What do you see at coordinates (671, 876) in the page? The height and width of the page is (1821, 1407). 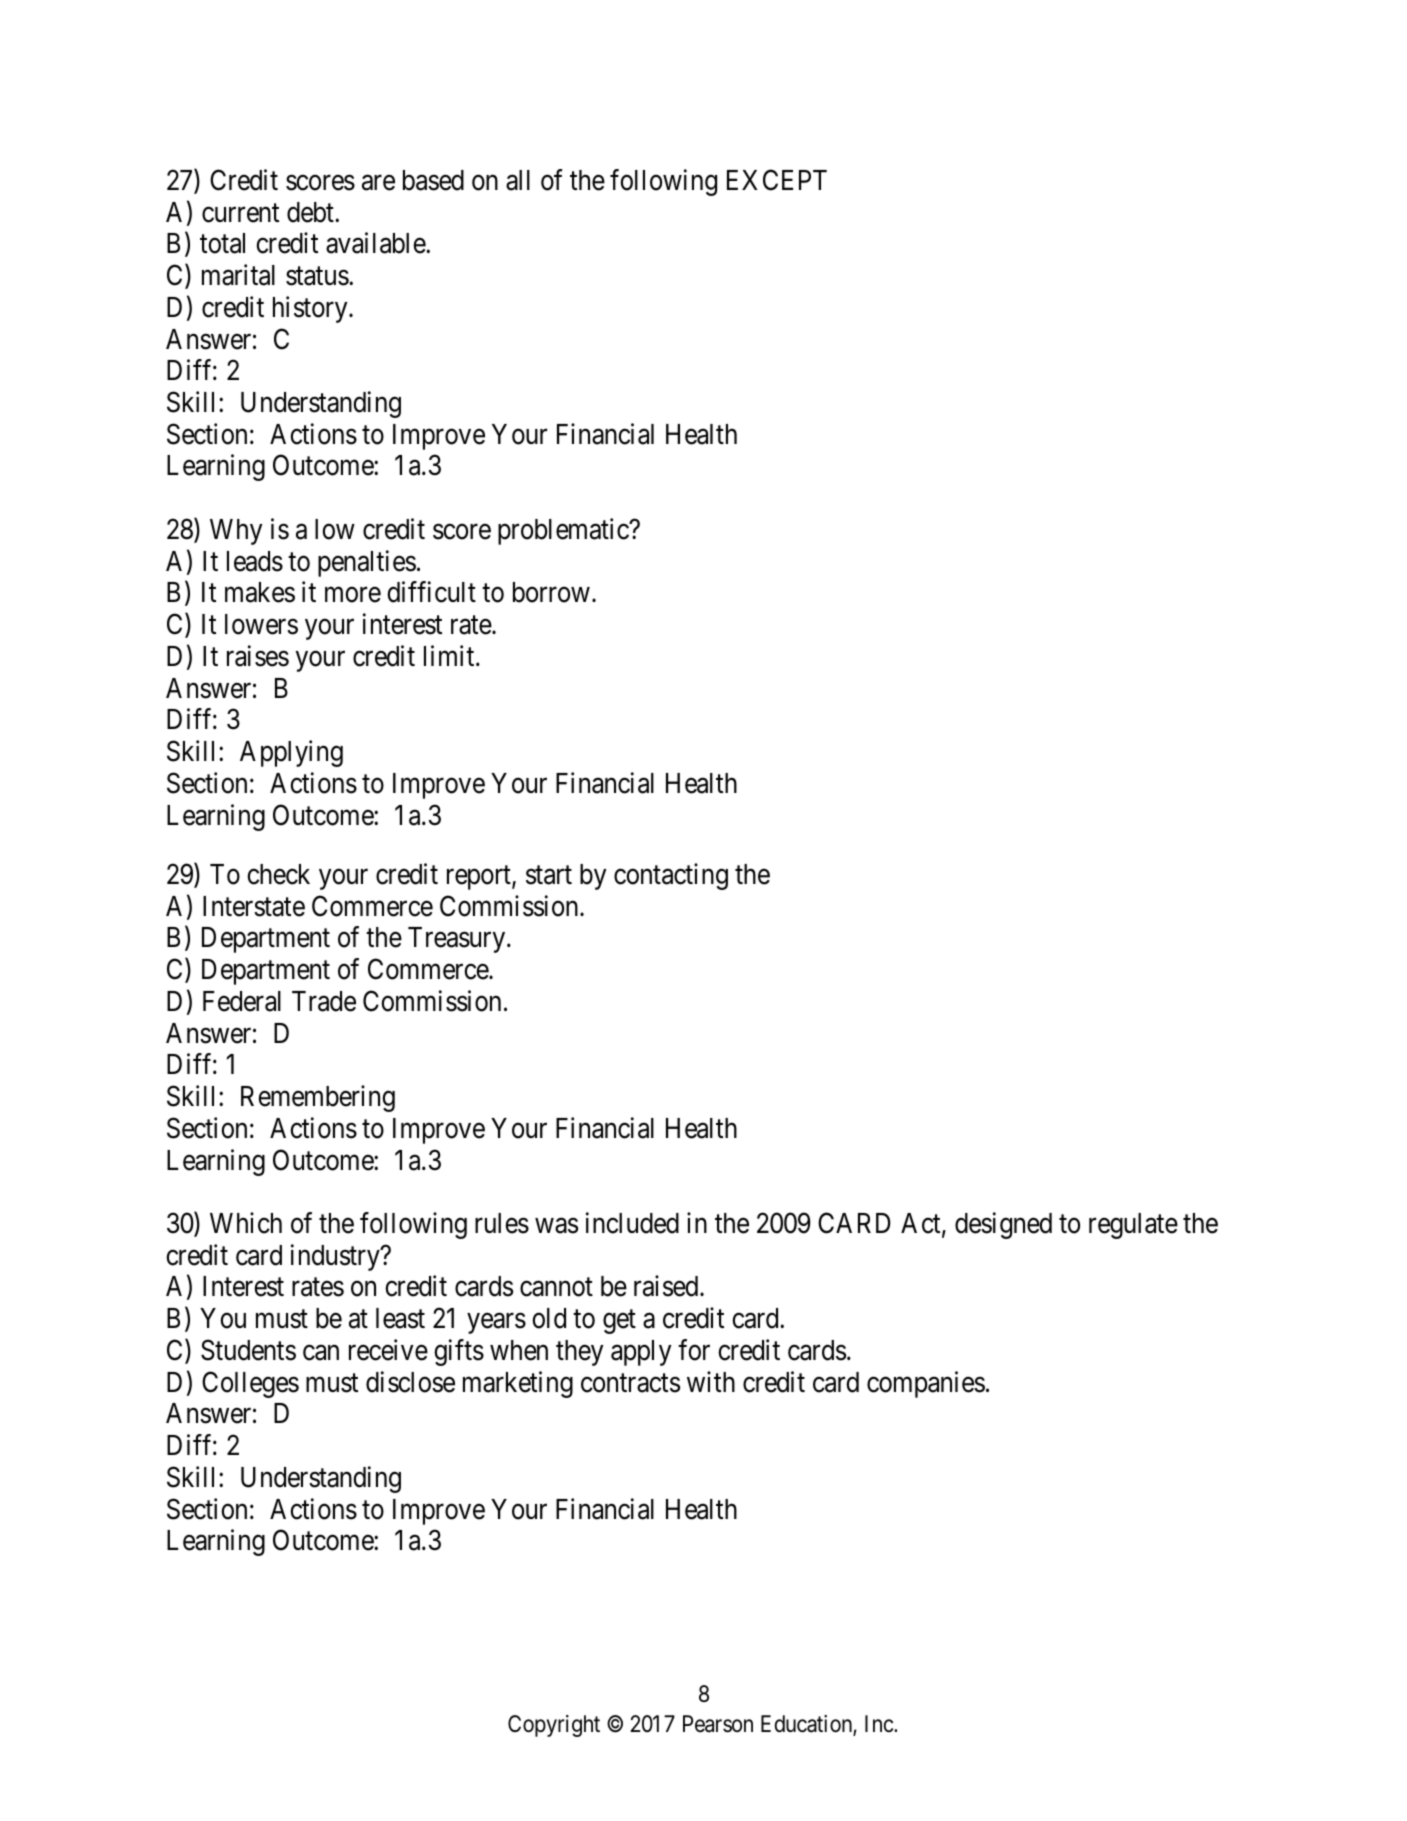 I see `contacting` at bounding box center [671, 876].
